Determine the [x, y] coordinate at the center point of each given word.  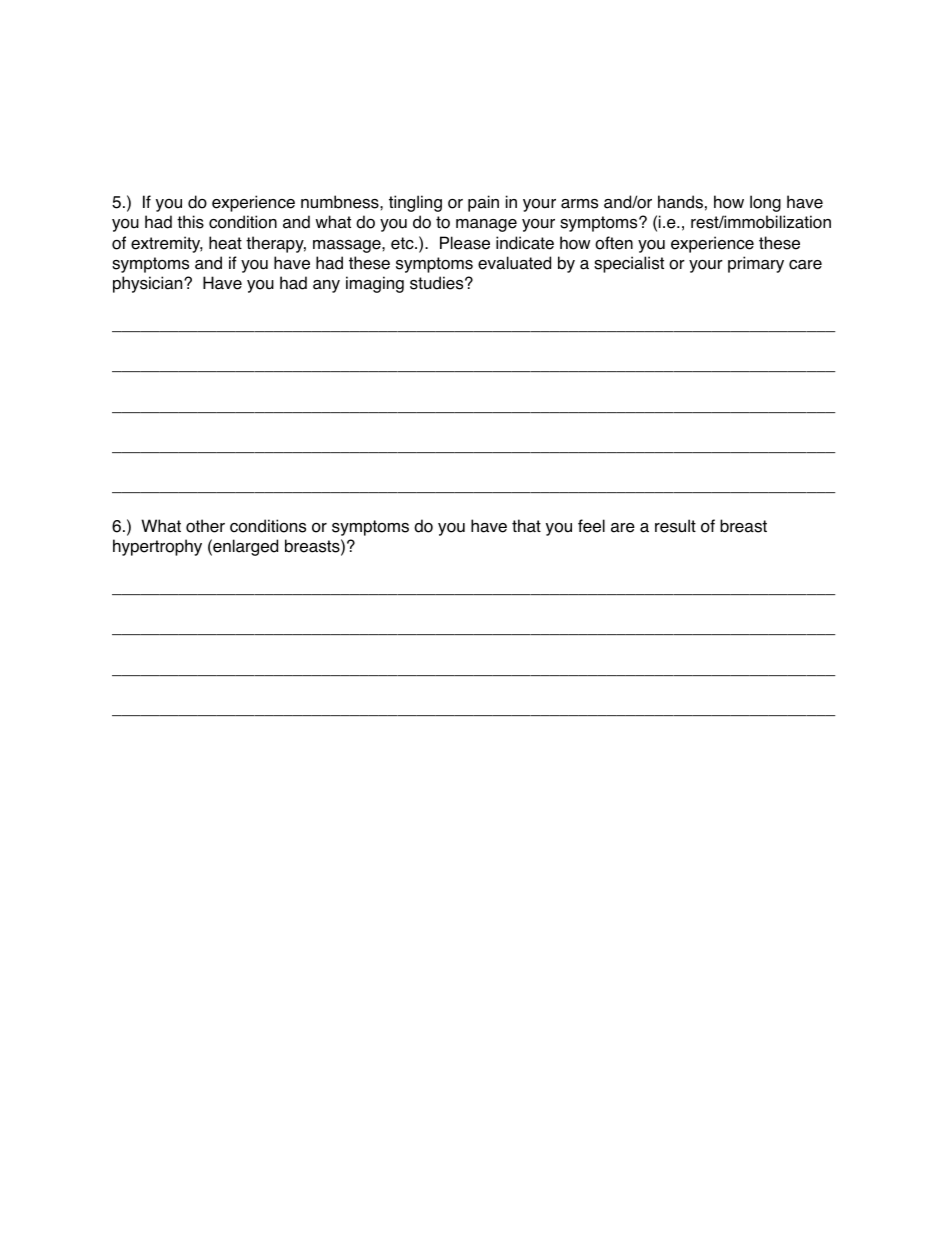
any [326, 286]
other [205, 526]
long [765, 203]
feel [591, 526]
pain [483, 203]
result [675, 526]
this [190, 222]
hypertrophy [157, 547]
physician [149, 284]
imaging [375, 284]
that [526, 526]
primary [756, 264]
